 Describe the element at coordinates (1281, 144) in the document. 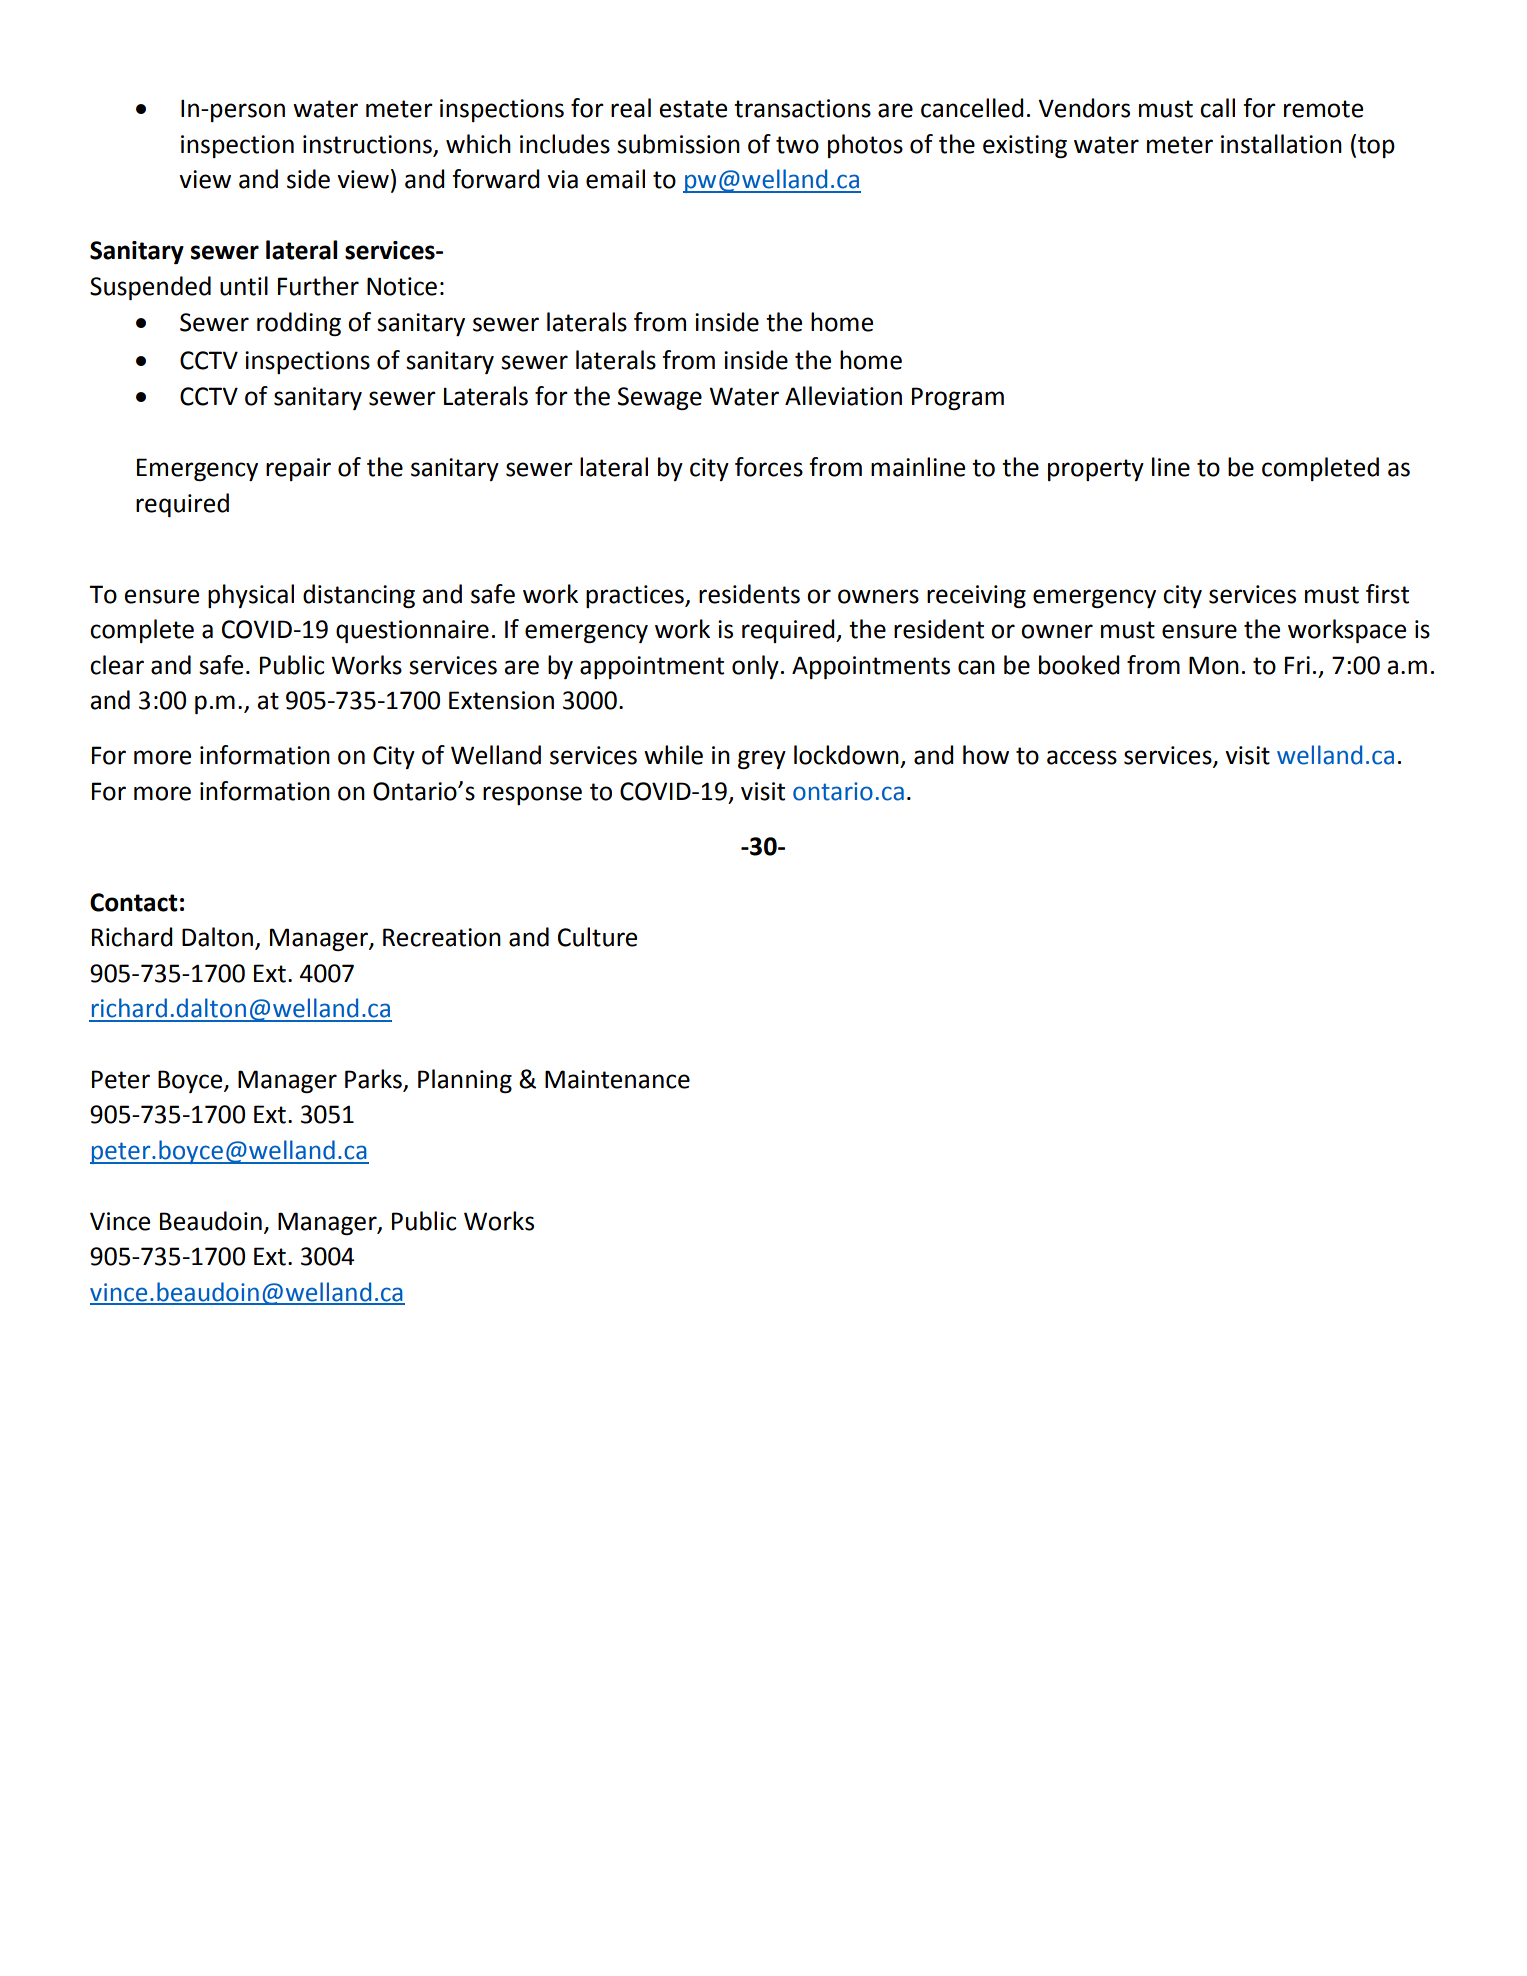

I see `installation` at that location.
